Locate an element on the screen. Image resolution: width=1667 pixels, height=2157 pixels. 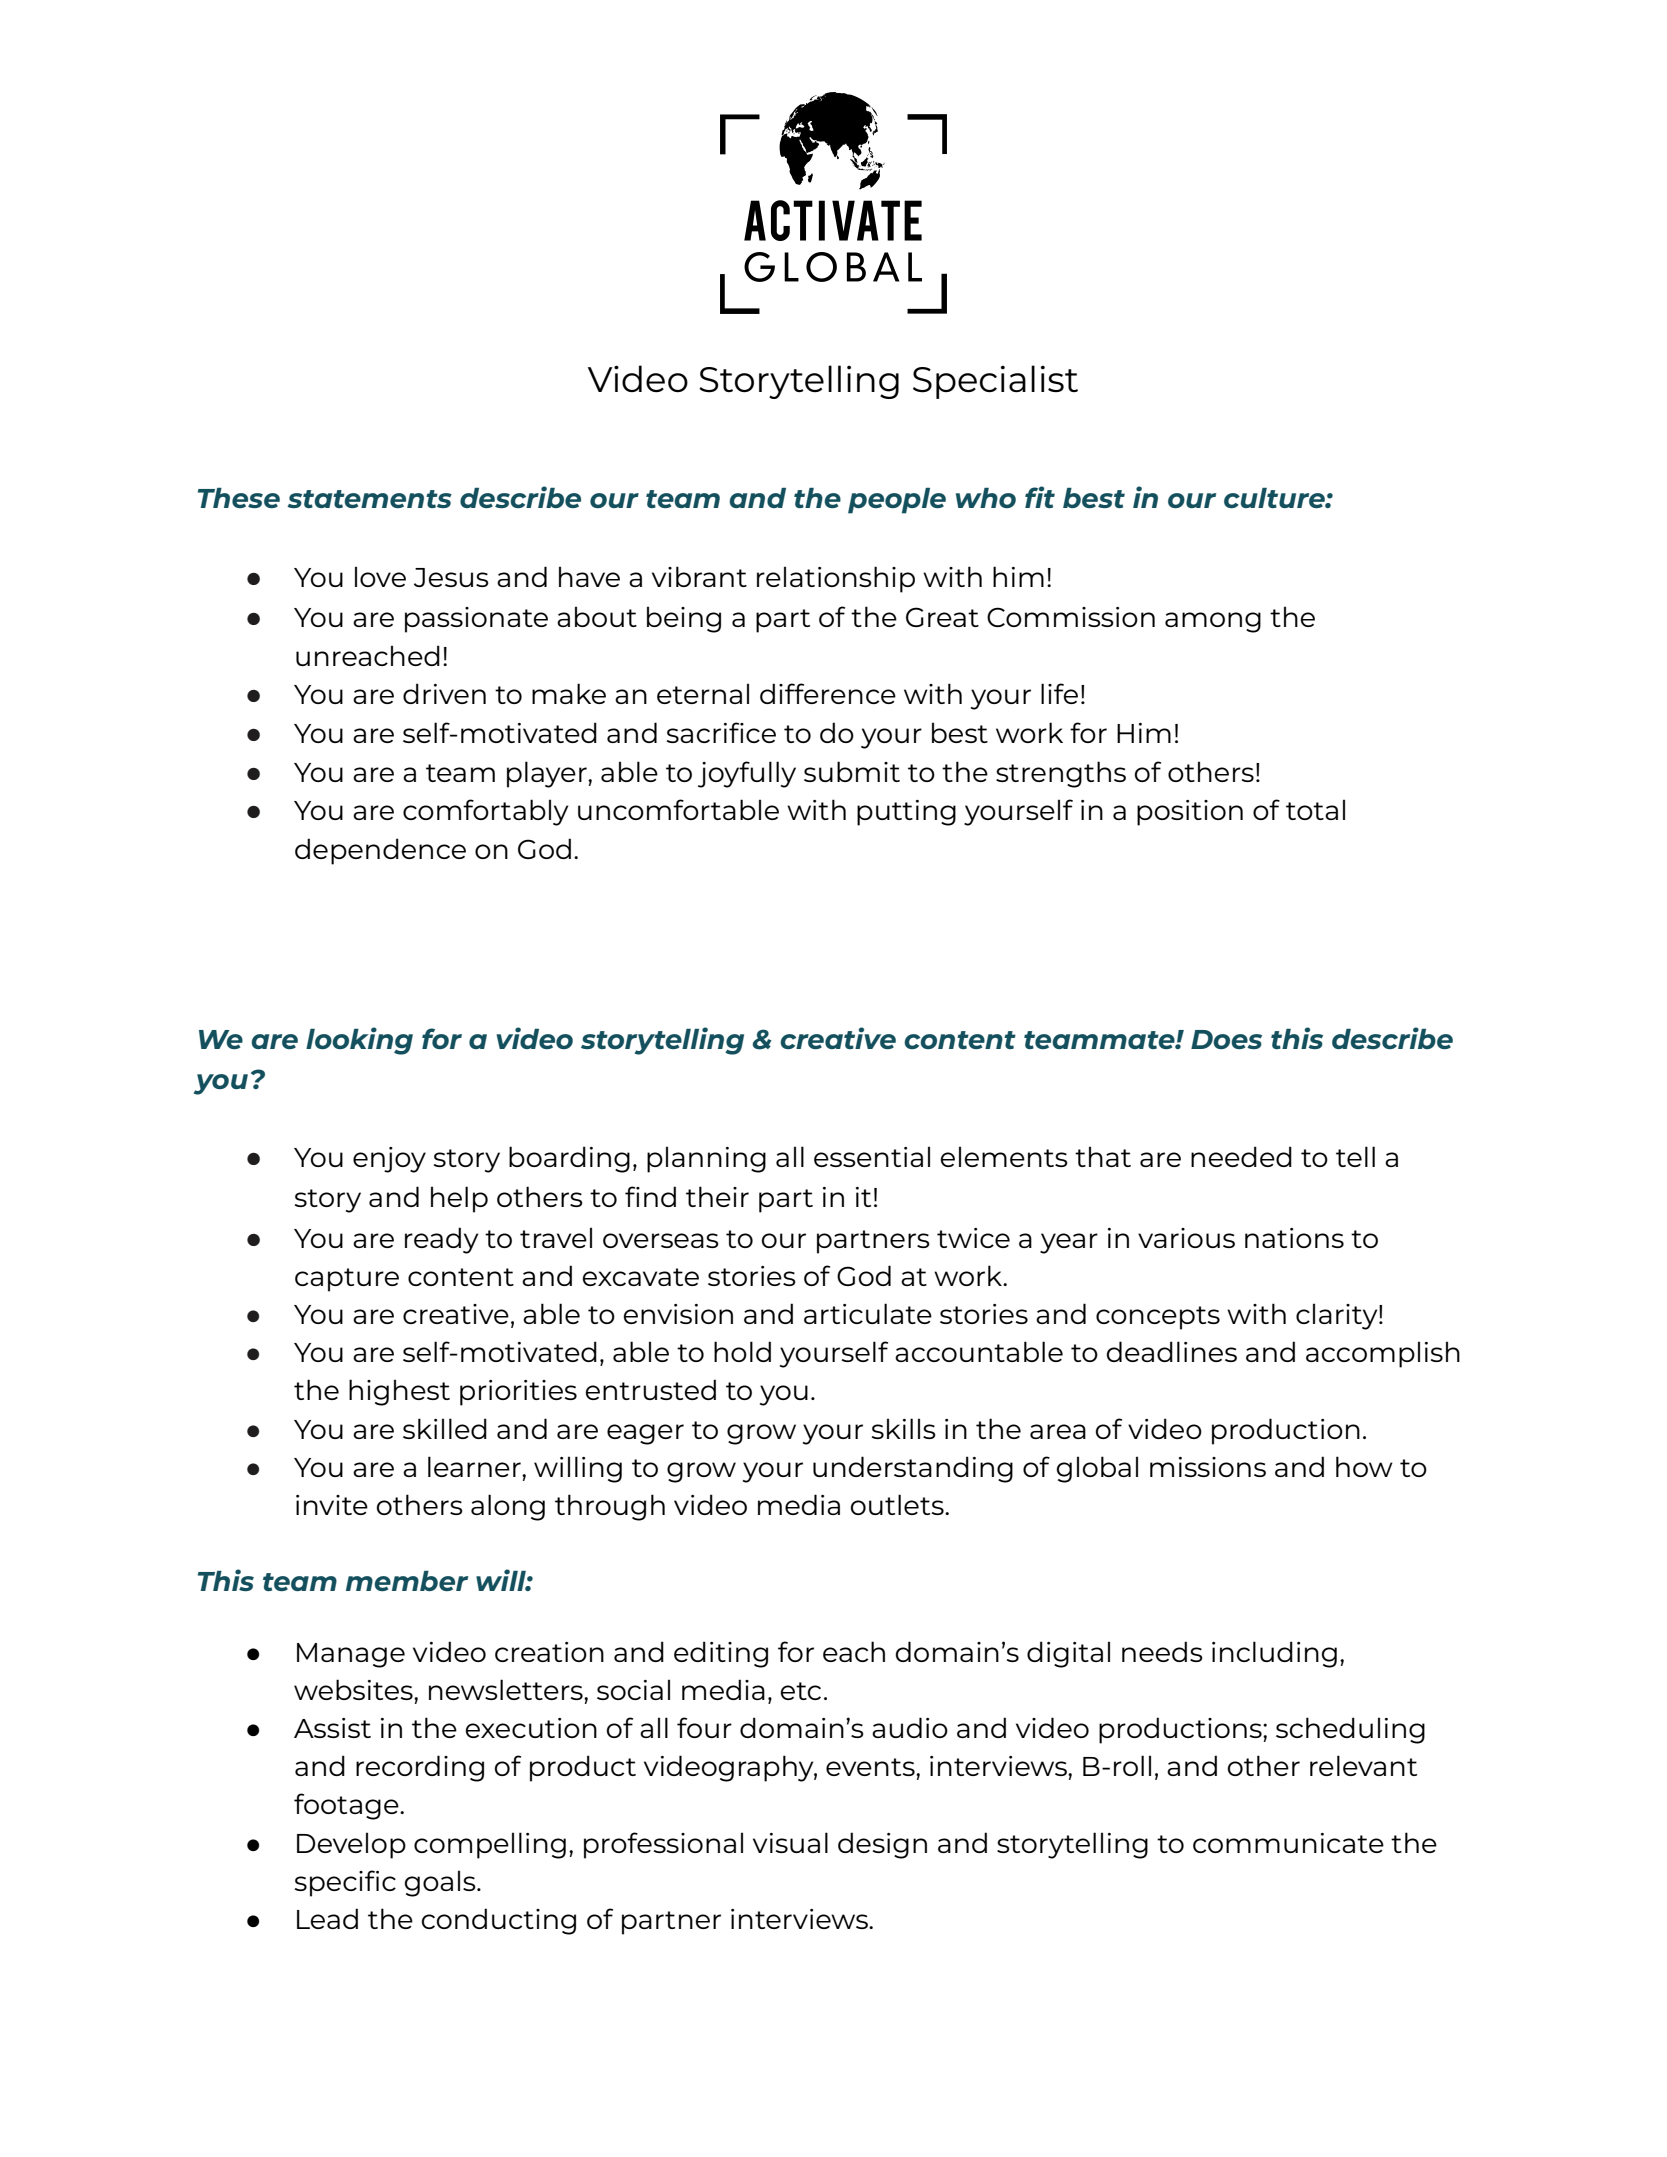
specific is located at coordinates (345, 1883).
